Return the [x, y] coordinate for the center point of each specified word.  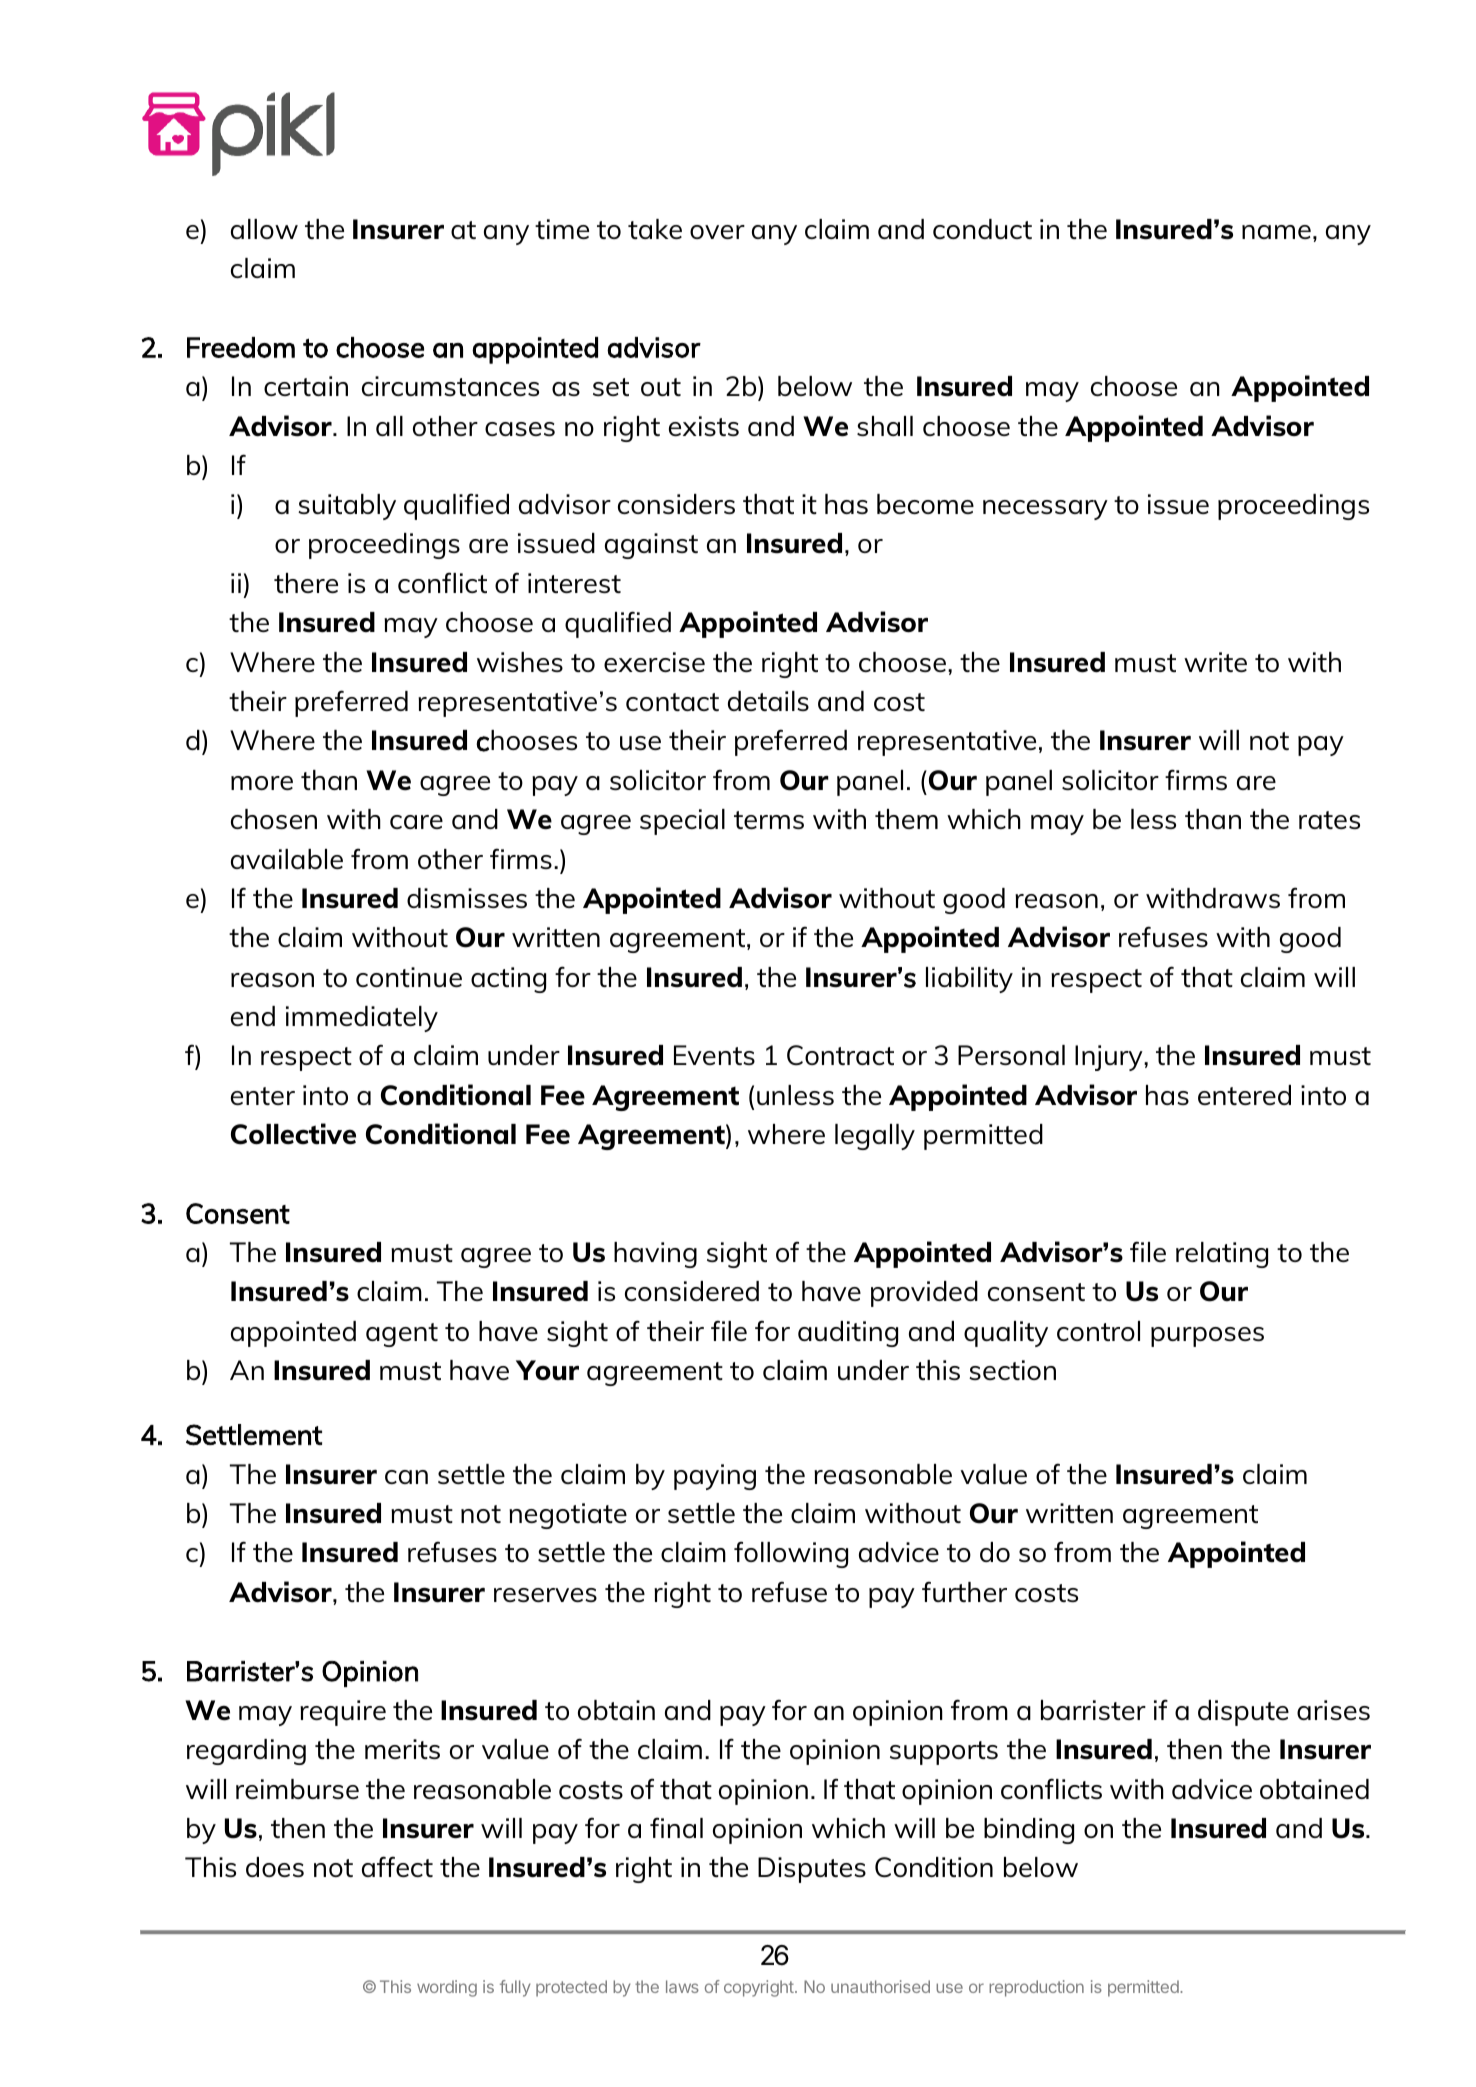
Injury [1110, 1058]
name [1276, 232]
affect [397, 1866]
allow [264, 229]
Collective [293, 1134]
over [717, 232]
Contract [840, 1055]
